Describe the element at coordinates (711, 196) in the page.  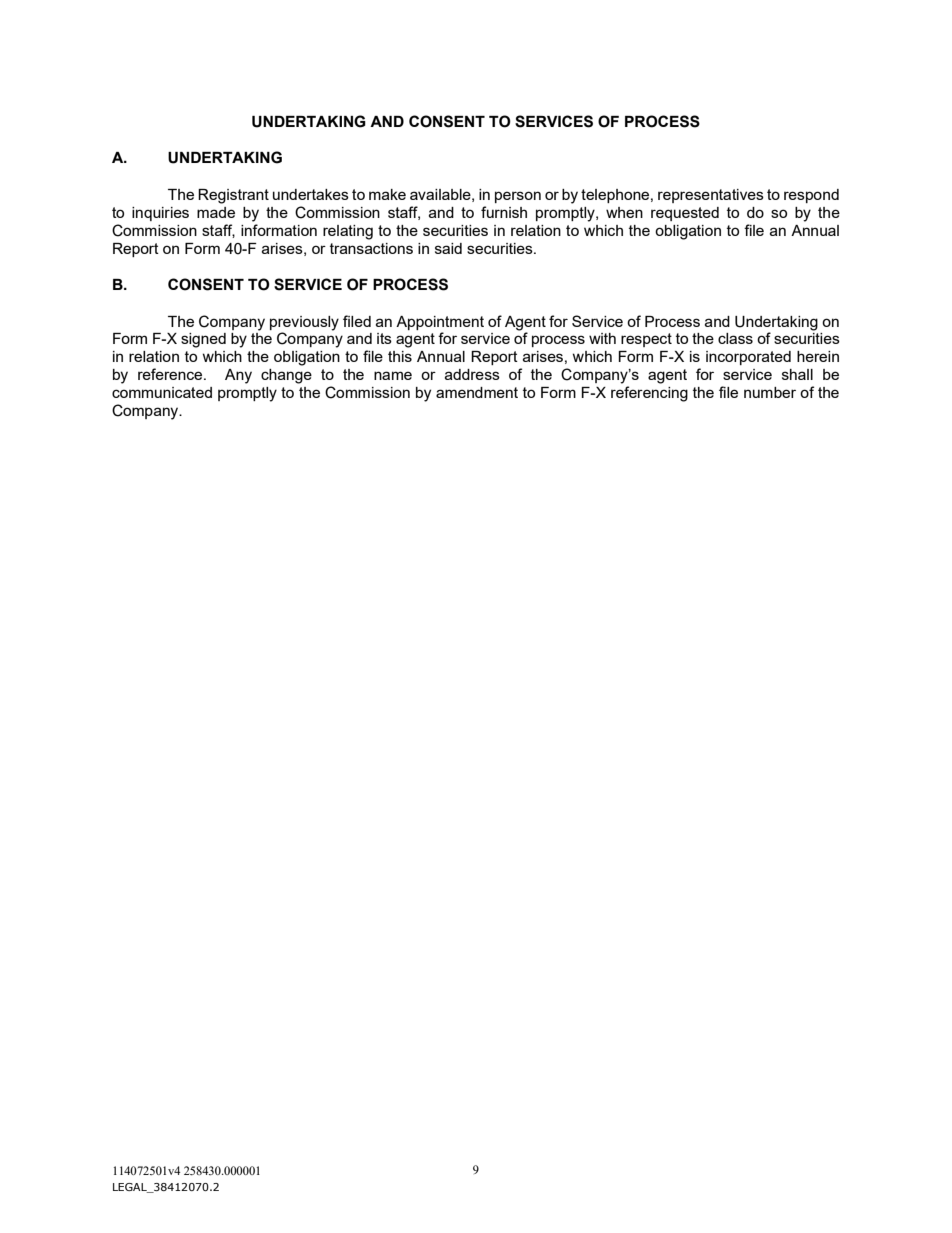
I see `representatives` at that location.
